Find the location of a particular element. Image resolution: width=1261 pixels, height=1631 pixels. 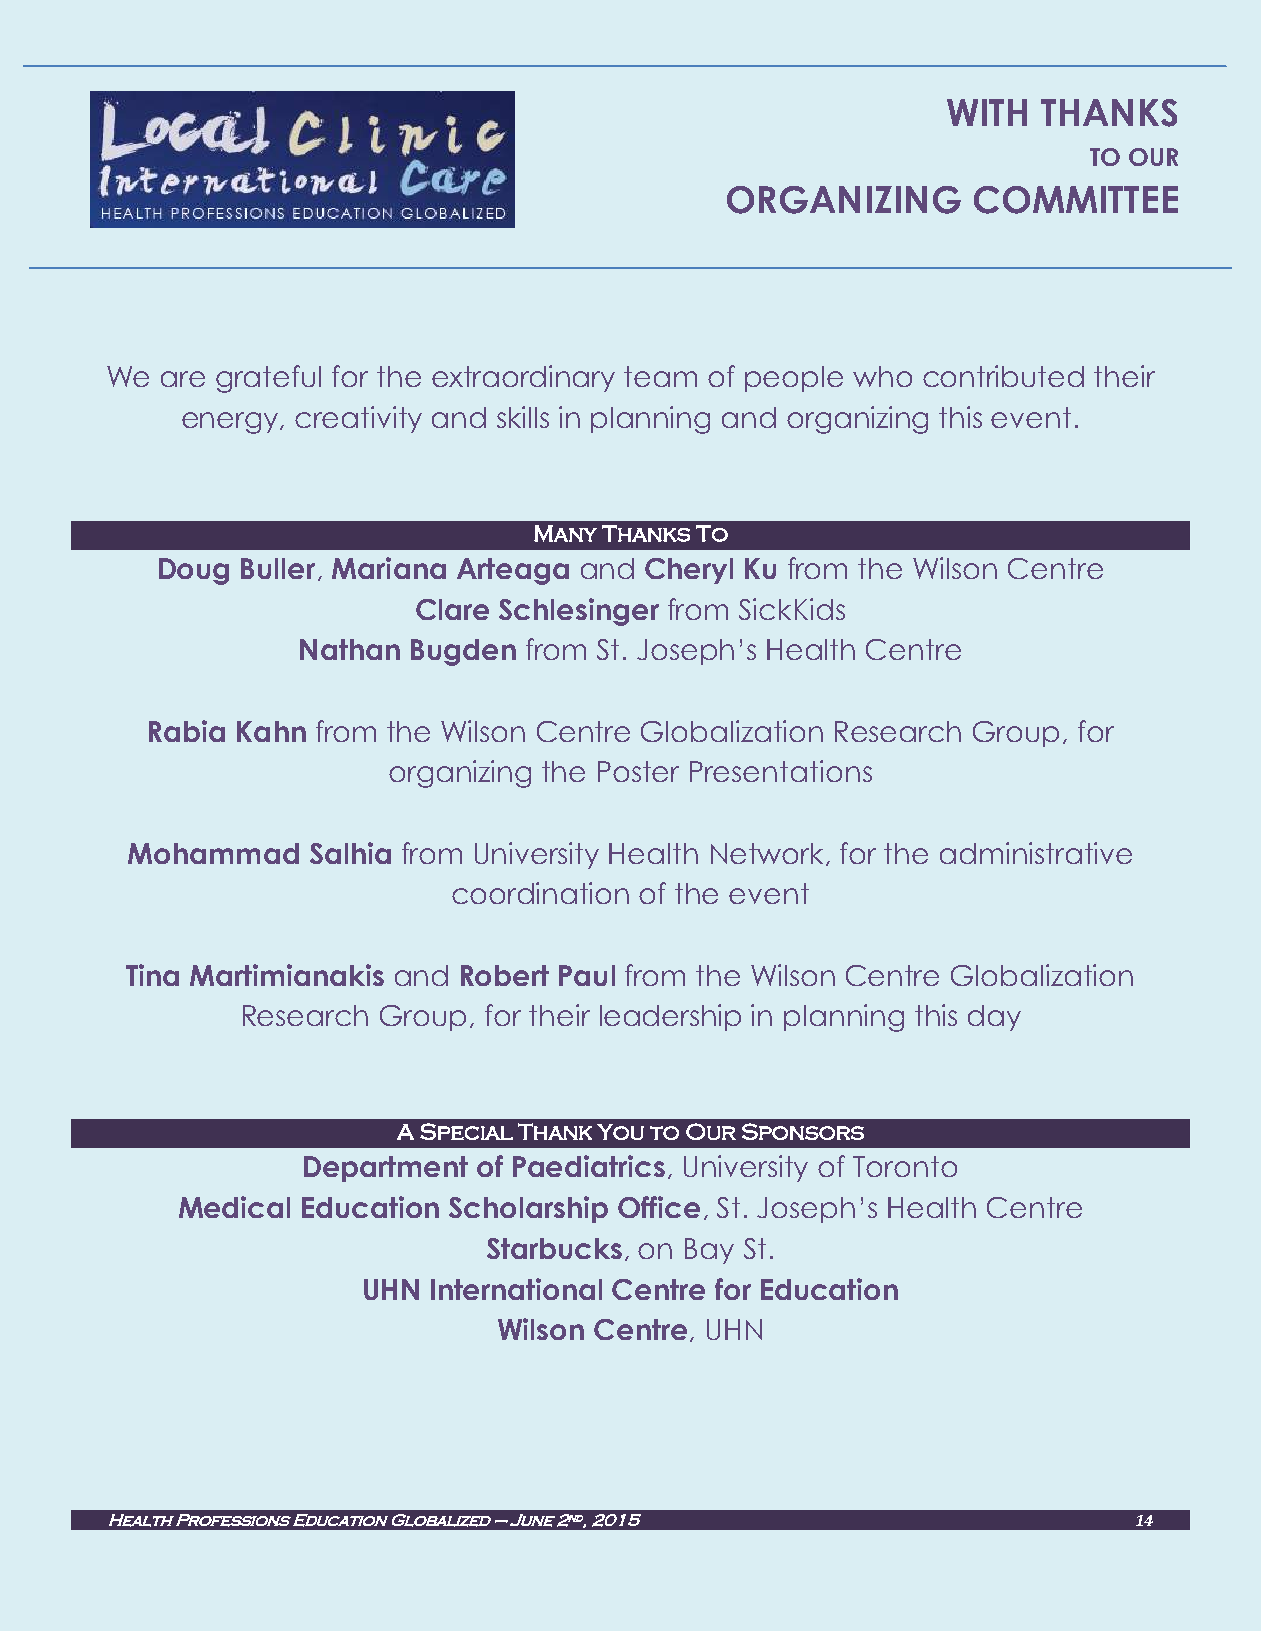

Schlesinger is located at coordinates (579, 612).
